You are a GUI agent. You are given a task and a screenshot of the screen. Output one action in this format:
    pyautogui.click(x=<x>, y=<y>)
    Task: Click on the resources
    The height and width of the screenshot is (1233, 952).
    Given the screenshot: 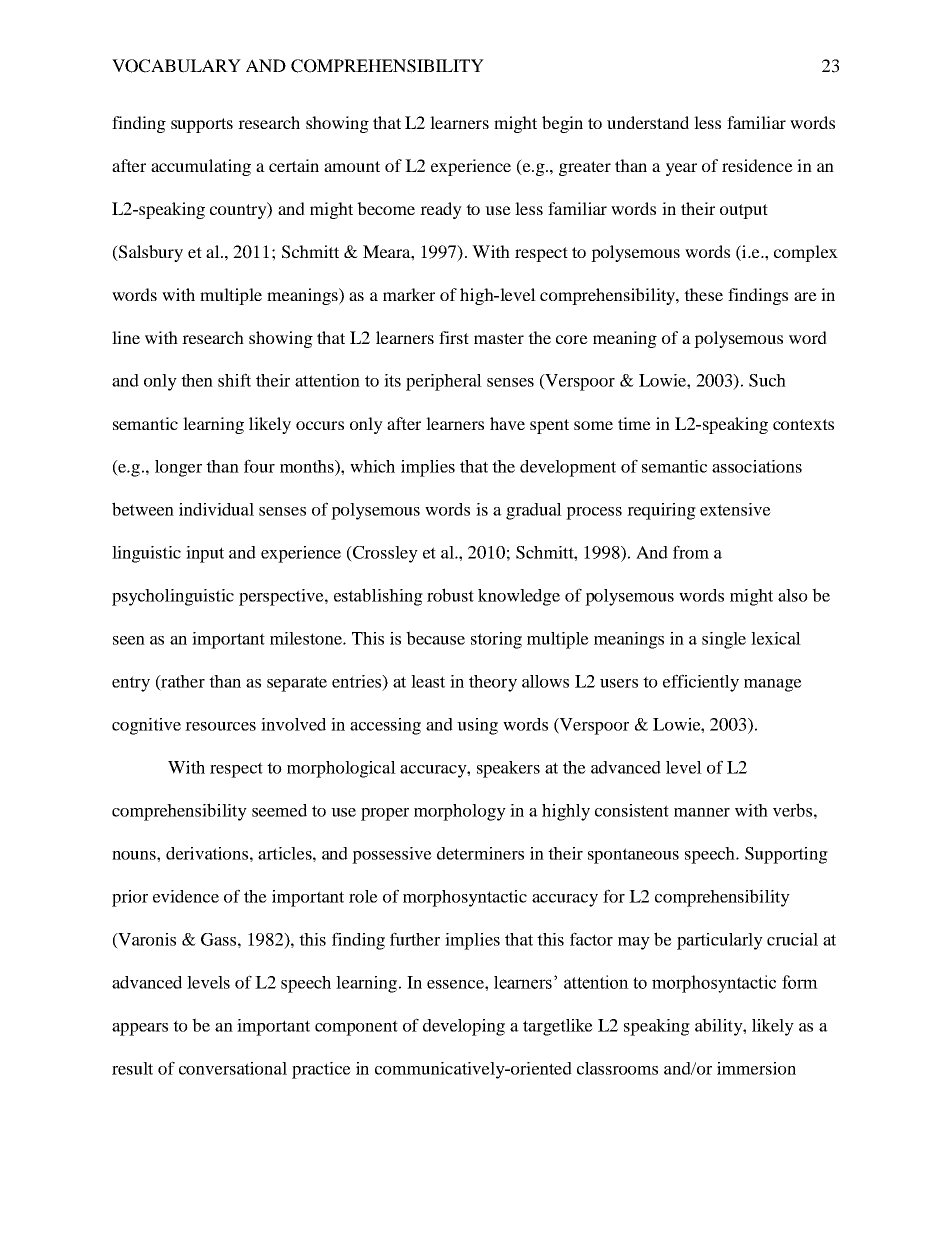 What is the action you would take?
    pyautogui.click(x=220, y=726)
